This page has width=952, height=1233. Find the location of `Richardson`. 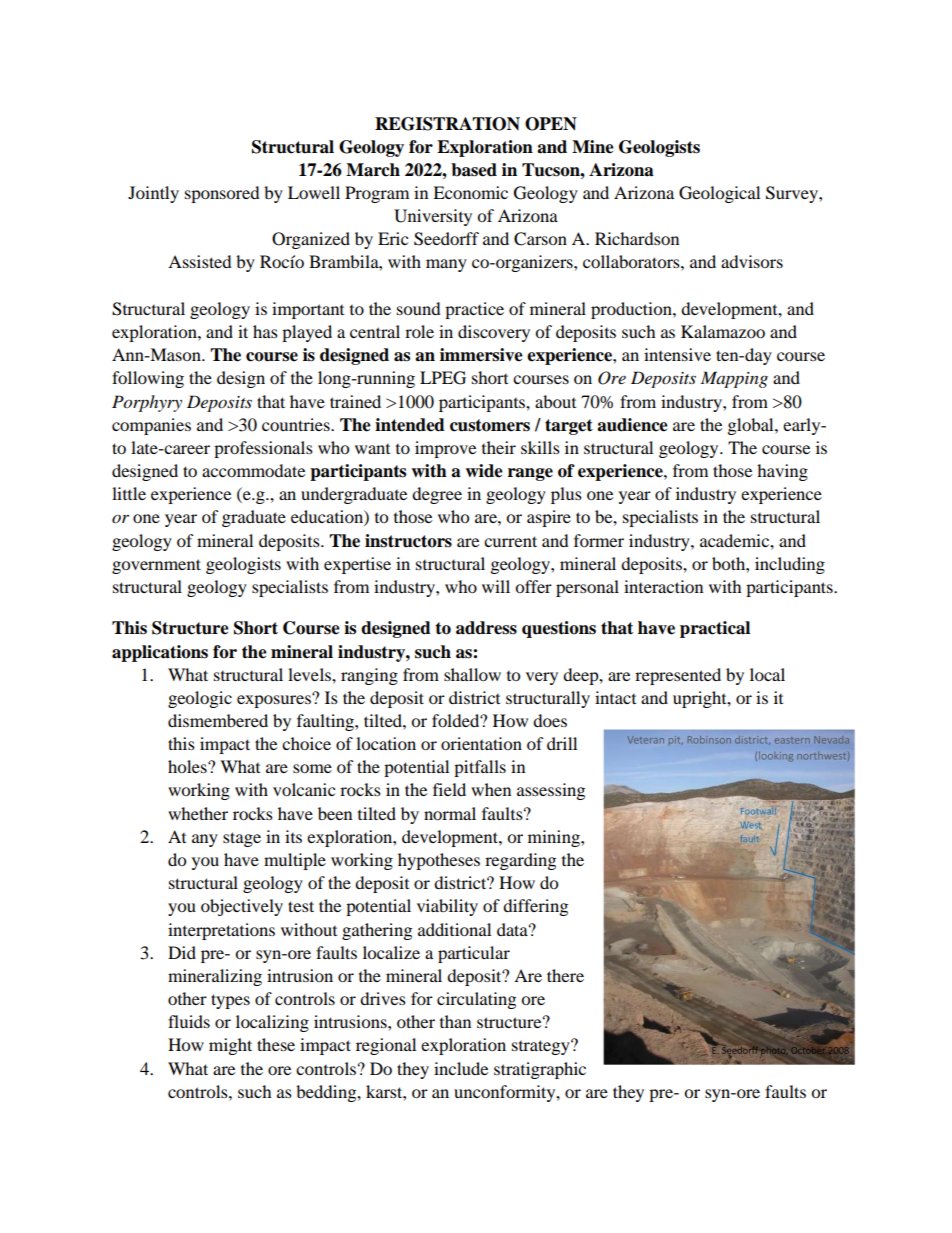

Richardson is located at coordinates (637, 238).
